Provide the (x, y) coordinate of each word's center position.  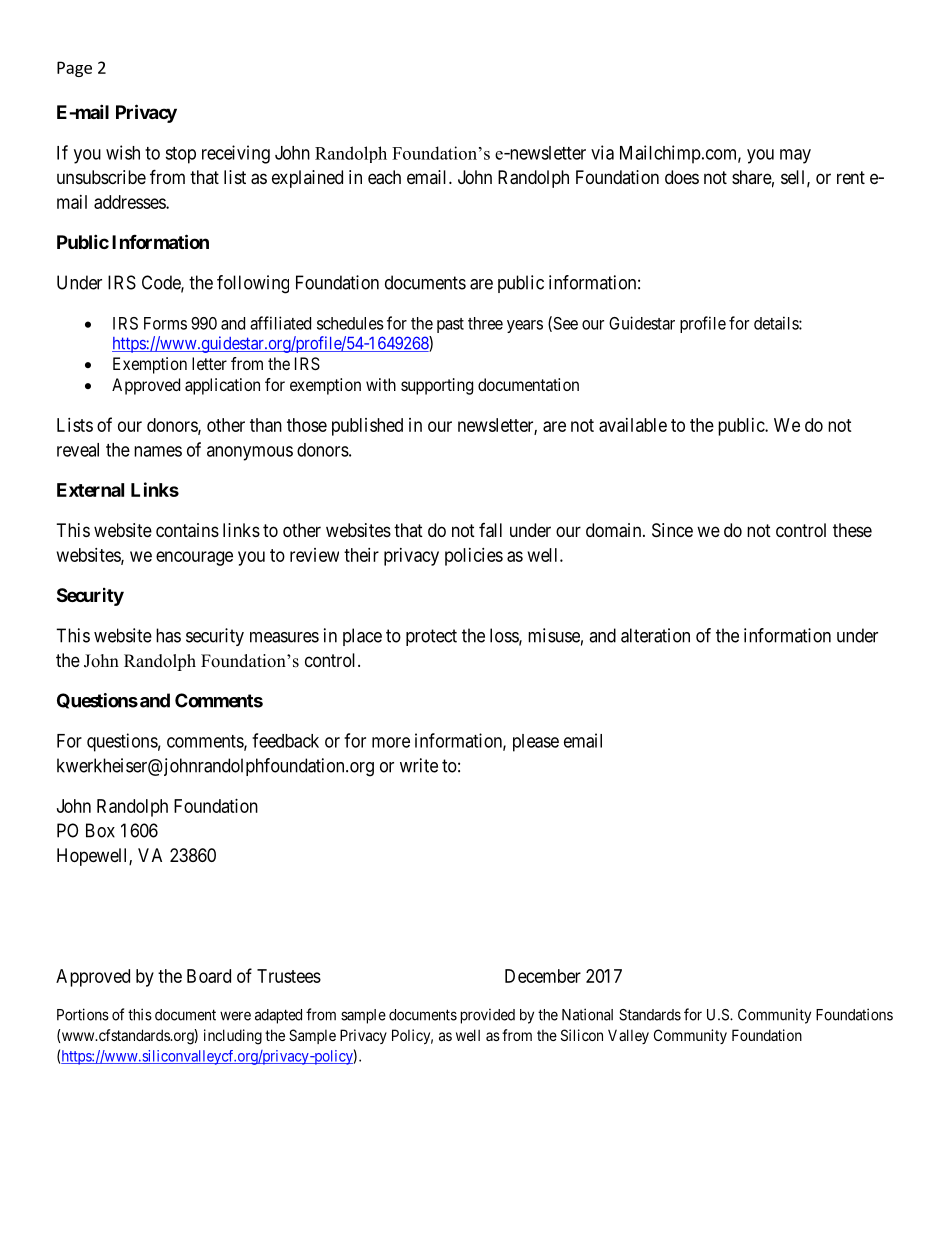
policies (474, 557)
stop (180, 155)
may (795, 156)
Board (209, 976)
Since (672, 530)
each (384, 177)
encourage (194, 558)
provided (488, 1016)
